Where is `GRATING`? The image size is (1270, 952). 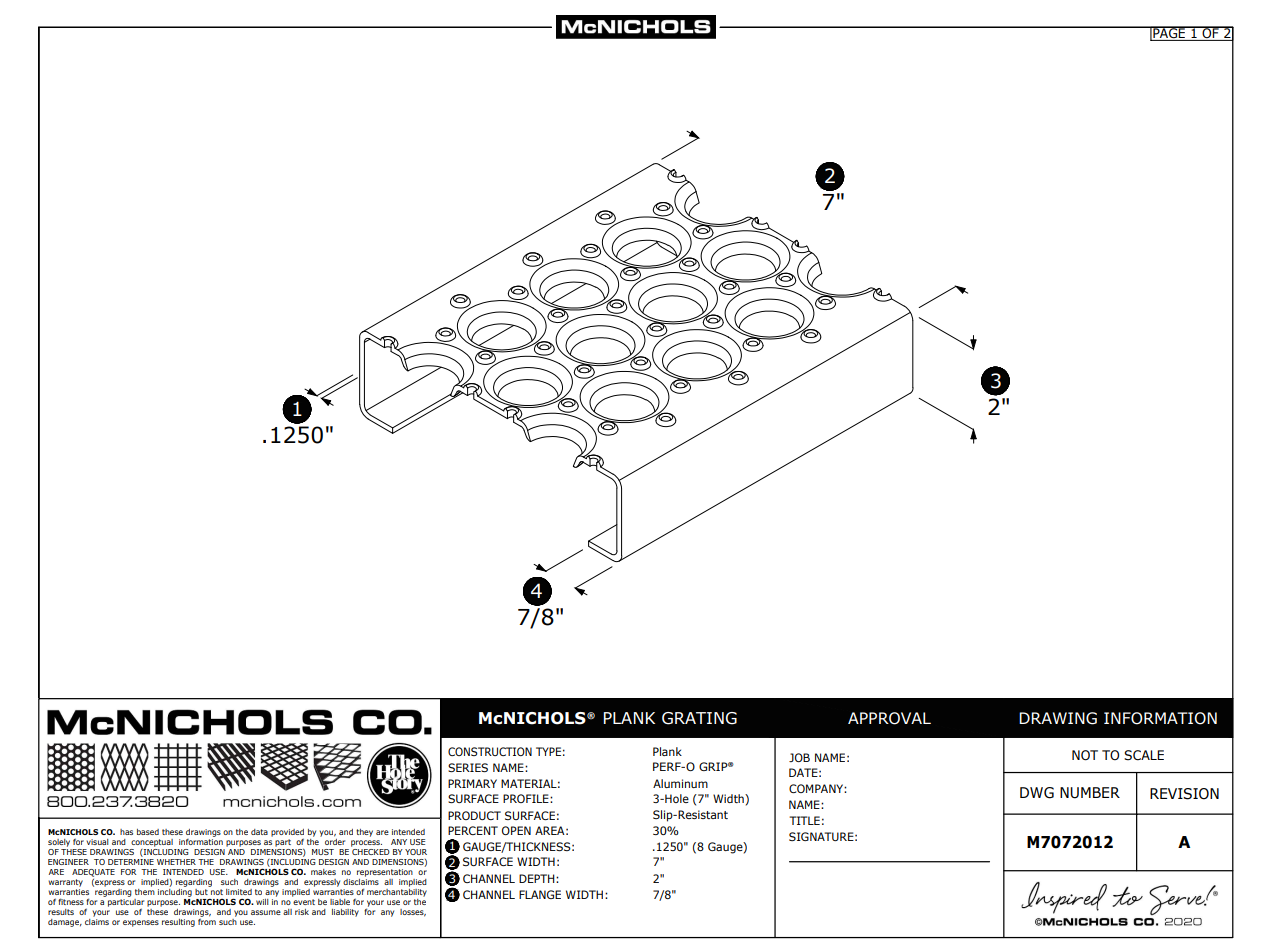 GRATING is located at coordinates (699, 718).
